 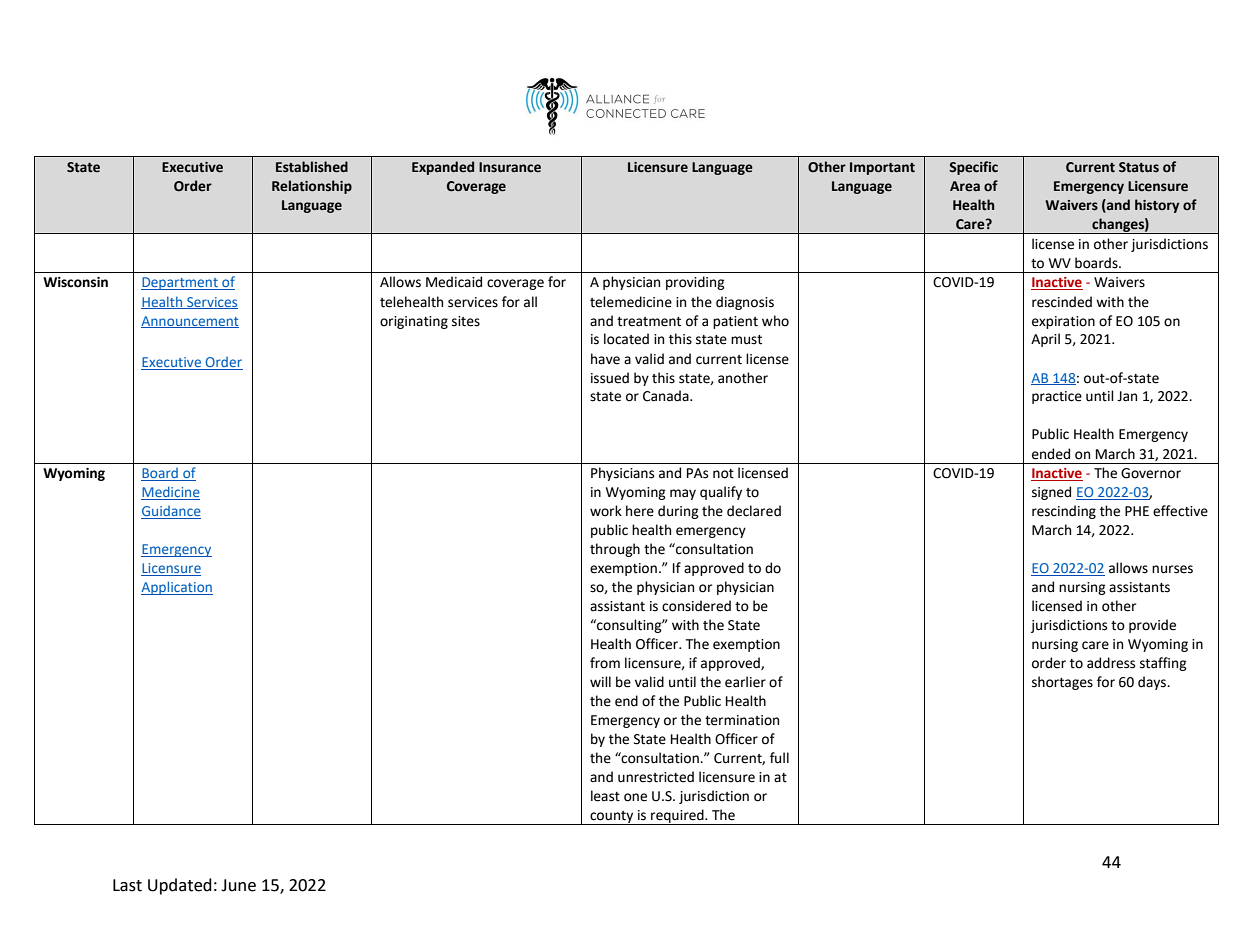 What do you see at coordinates (190, 322) in the page?
I see `Announcement` at bounding box center [190, 322].
